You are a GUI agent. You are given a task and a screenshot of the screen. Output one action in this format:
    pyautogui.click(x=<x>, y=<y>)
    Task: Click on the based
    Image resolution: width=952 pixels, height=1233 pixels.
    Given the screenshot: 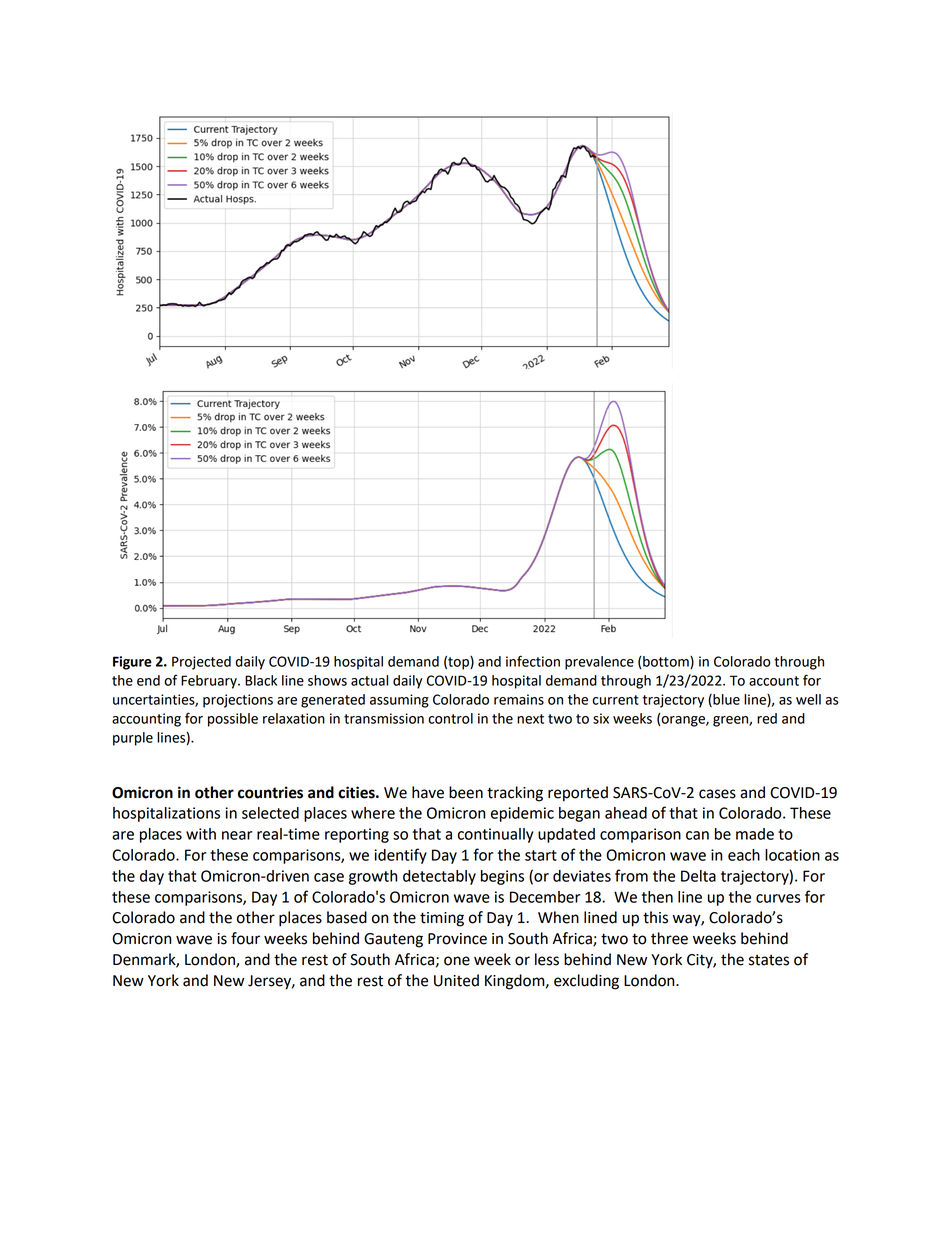 What is the action you would take?
    pyautogui.click(x=347, y=917)
